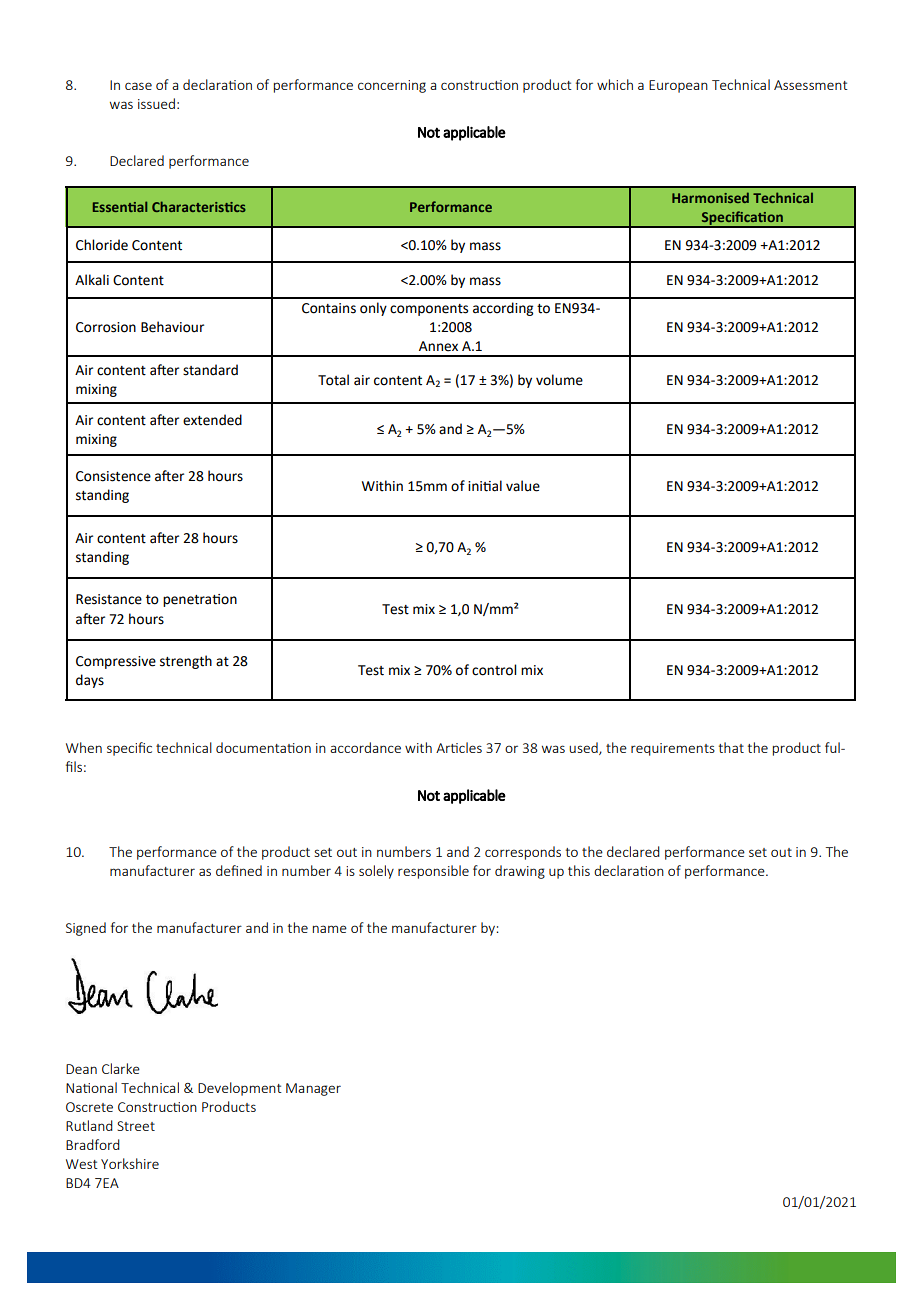 This screenshot has width=924, height=1308. What do you see at coordinates (136, 1126) in the screenshot?
I see `Street` at bounding box center [136, 1126].
